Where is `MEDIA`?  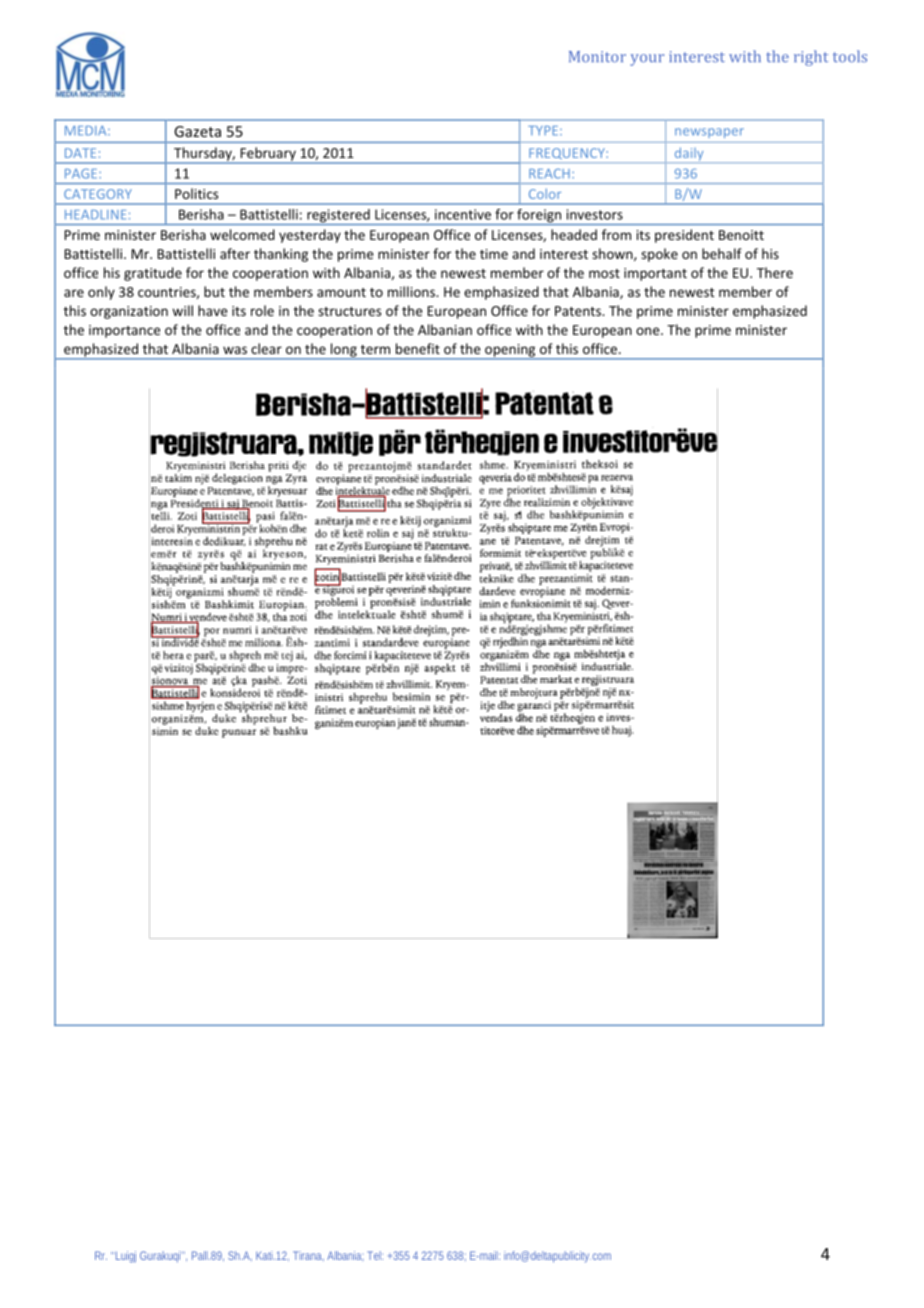
MEDIA is located at coordinates (87, 131).
